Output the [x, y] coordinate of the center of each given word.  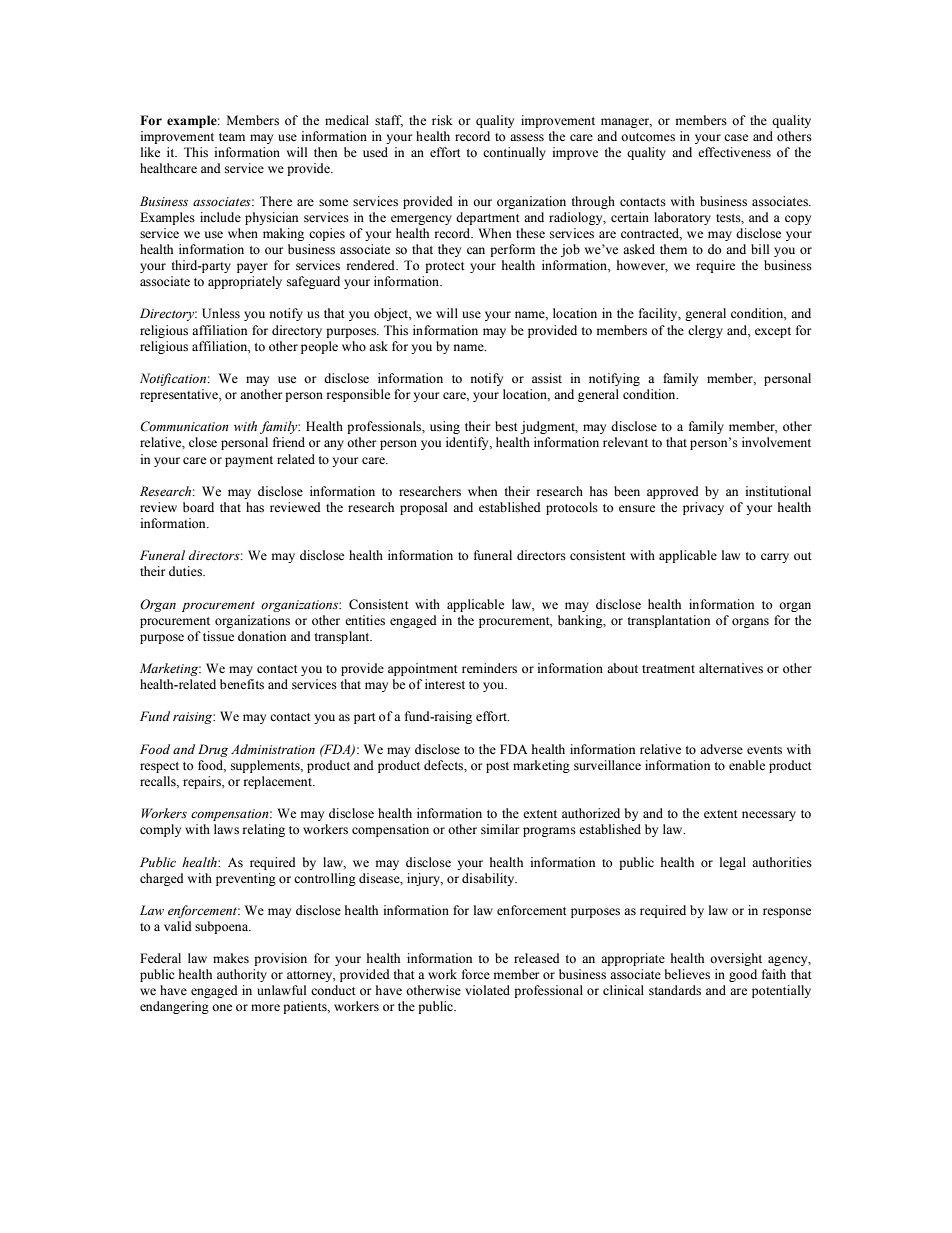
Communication [185, 426]
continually [514, 153]
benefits [242, 684]
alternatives [731, 668]
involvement [776, 442]
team [232, 137]
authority [242, 975]
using [445, 427]
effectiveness [734, 152]
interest [445, 684]
